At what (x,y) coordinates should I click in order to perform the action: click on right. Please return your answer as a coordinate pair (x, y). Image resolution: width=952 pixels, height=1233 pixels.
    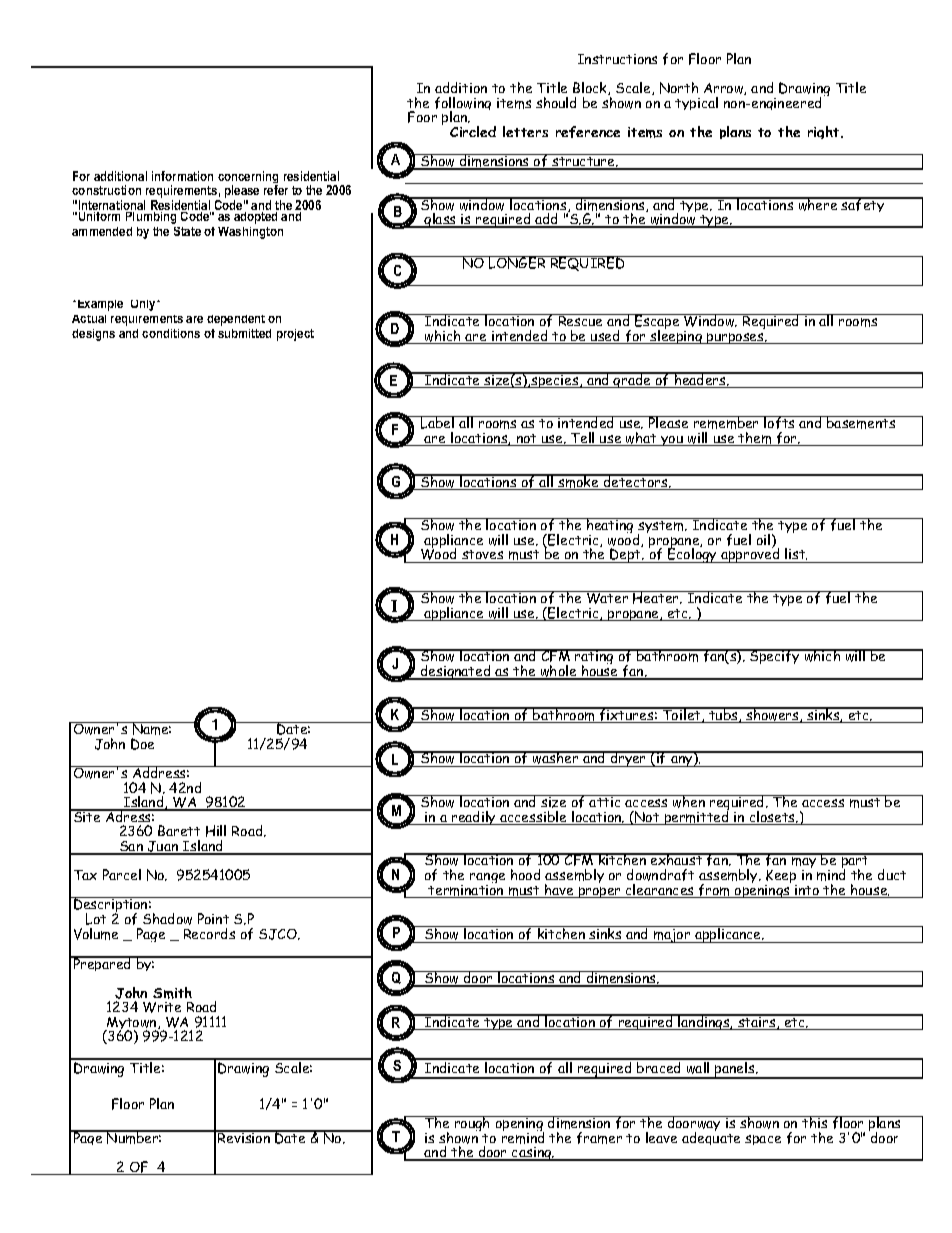
    Looking at the image, I should click on (825, 132).
